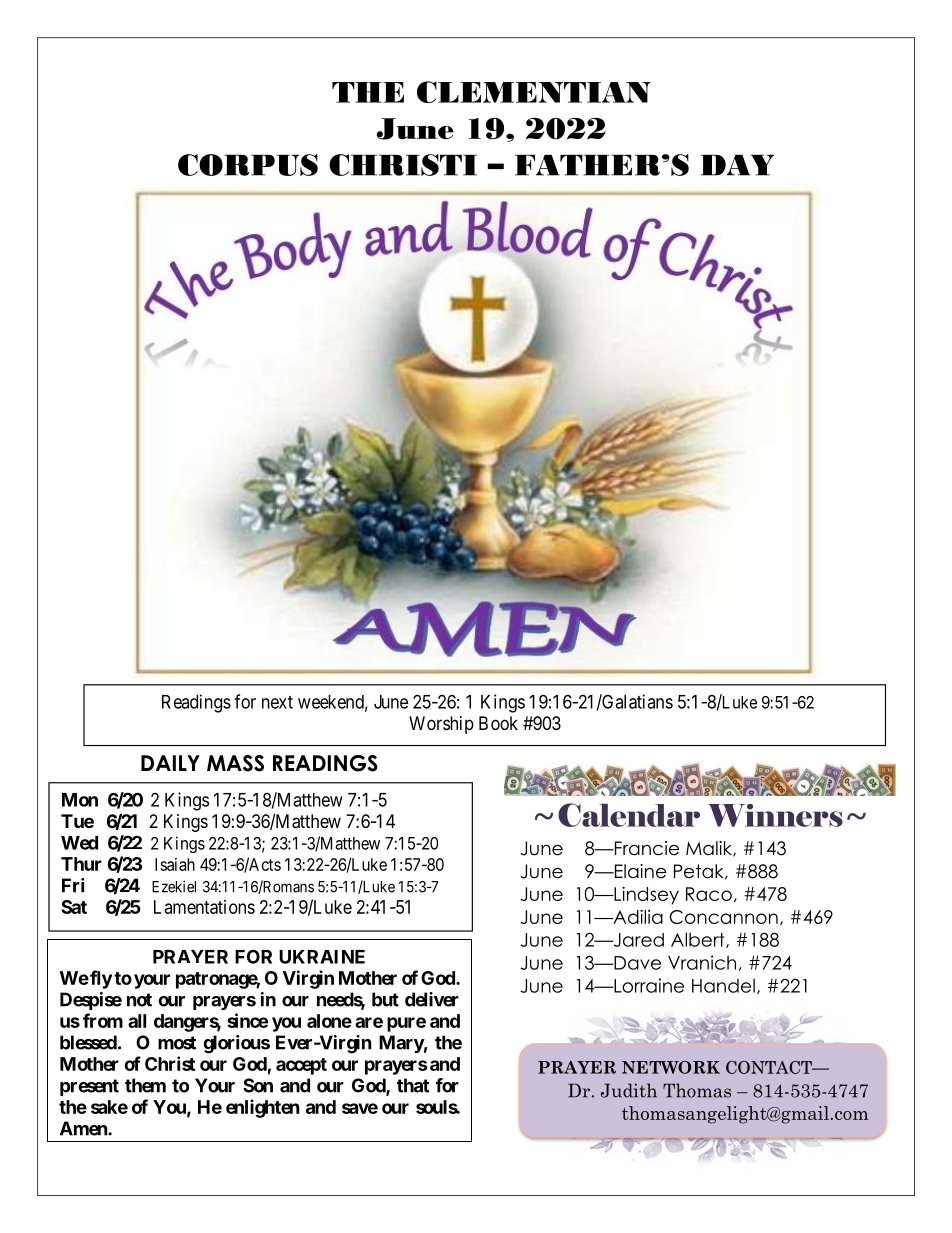 The image size is (952, 1233). Describe the element at coordinates (413, 1085) in the image. I see `that` at that location.
